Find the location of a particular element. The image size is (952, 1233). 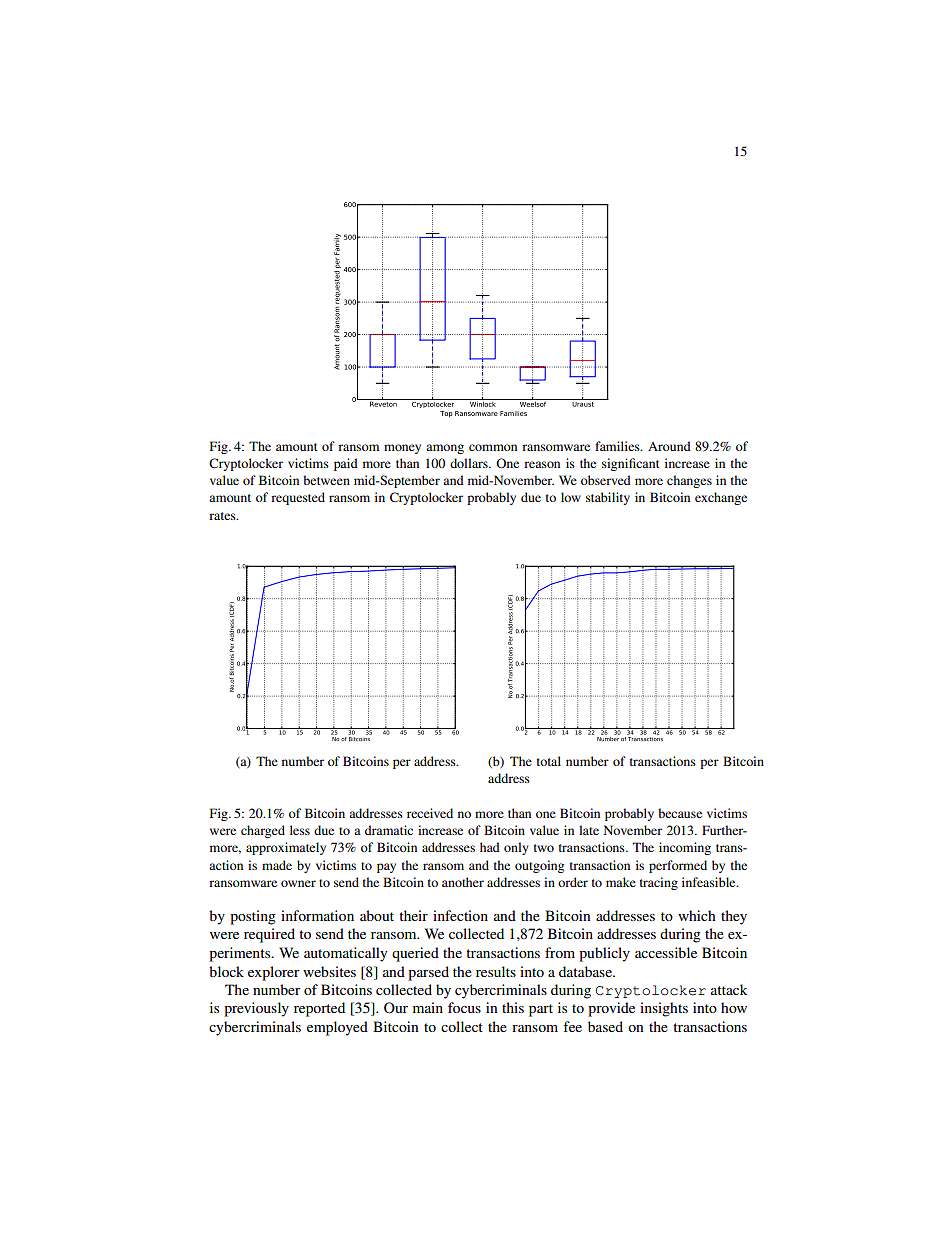

paid is located at coordinates (346, 464).
